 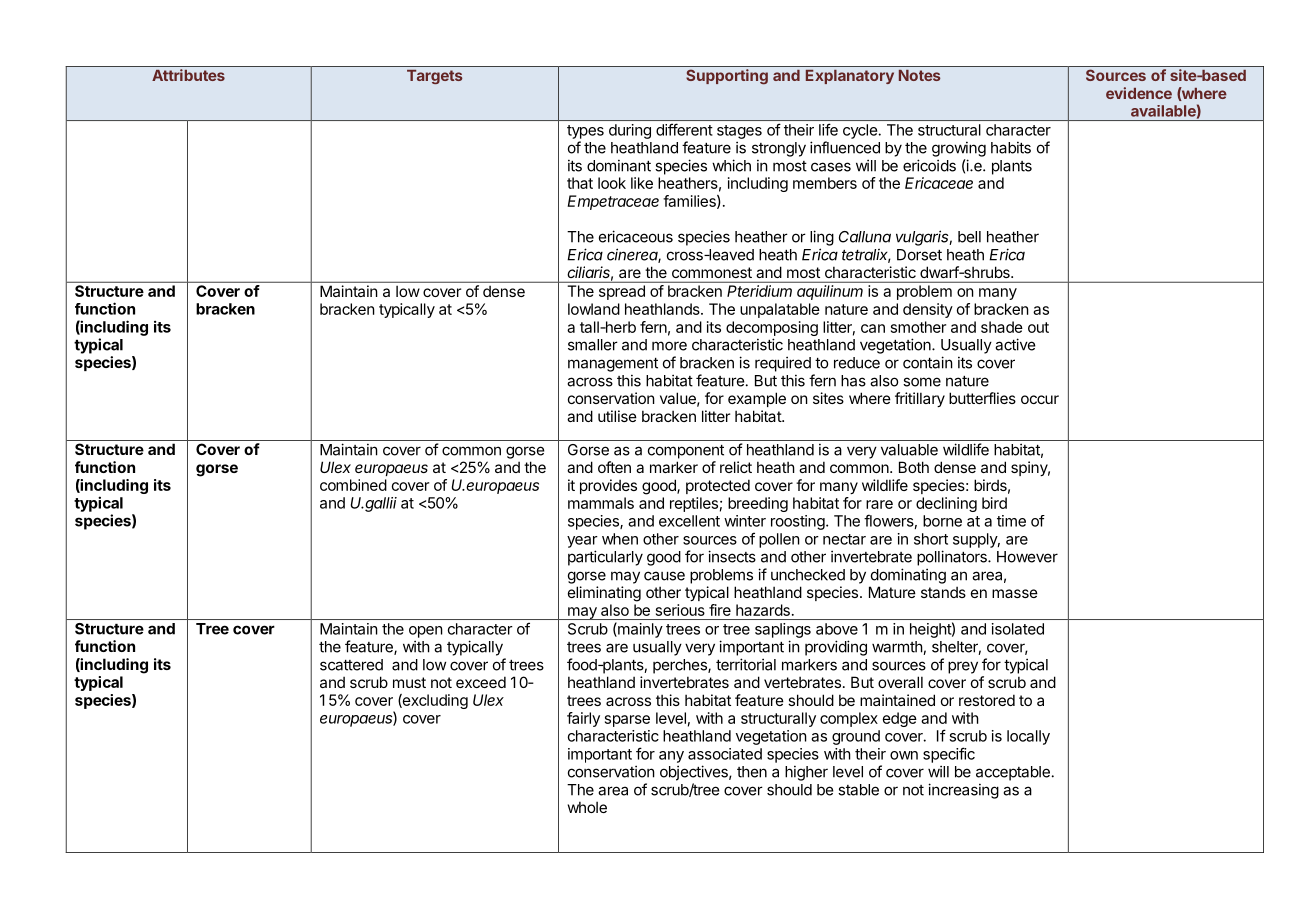 I want to click on then, so click(x=752, y=772).
